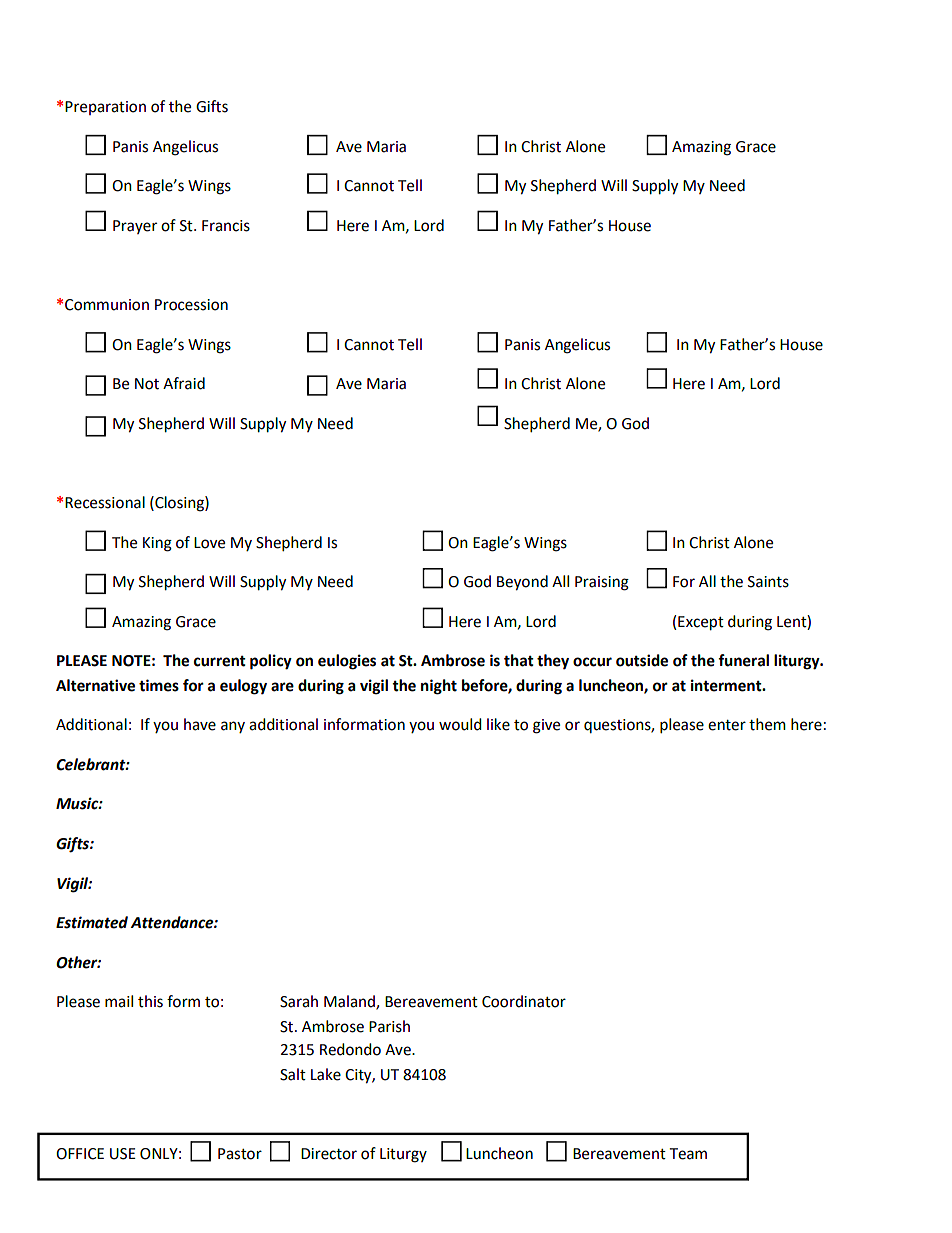 The image size is (952, 1233). Describe the element at coordinates (522, 583) in the image. I see `Beyond` at that location.
